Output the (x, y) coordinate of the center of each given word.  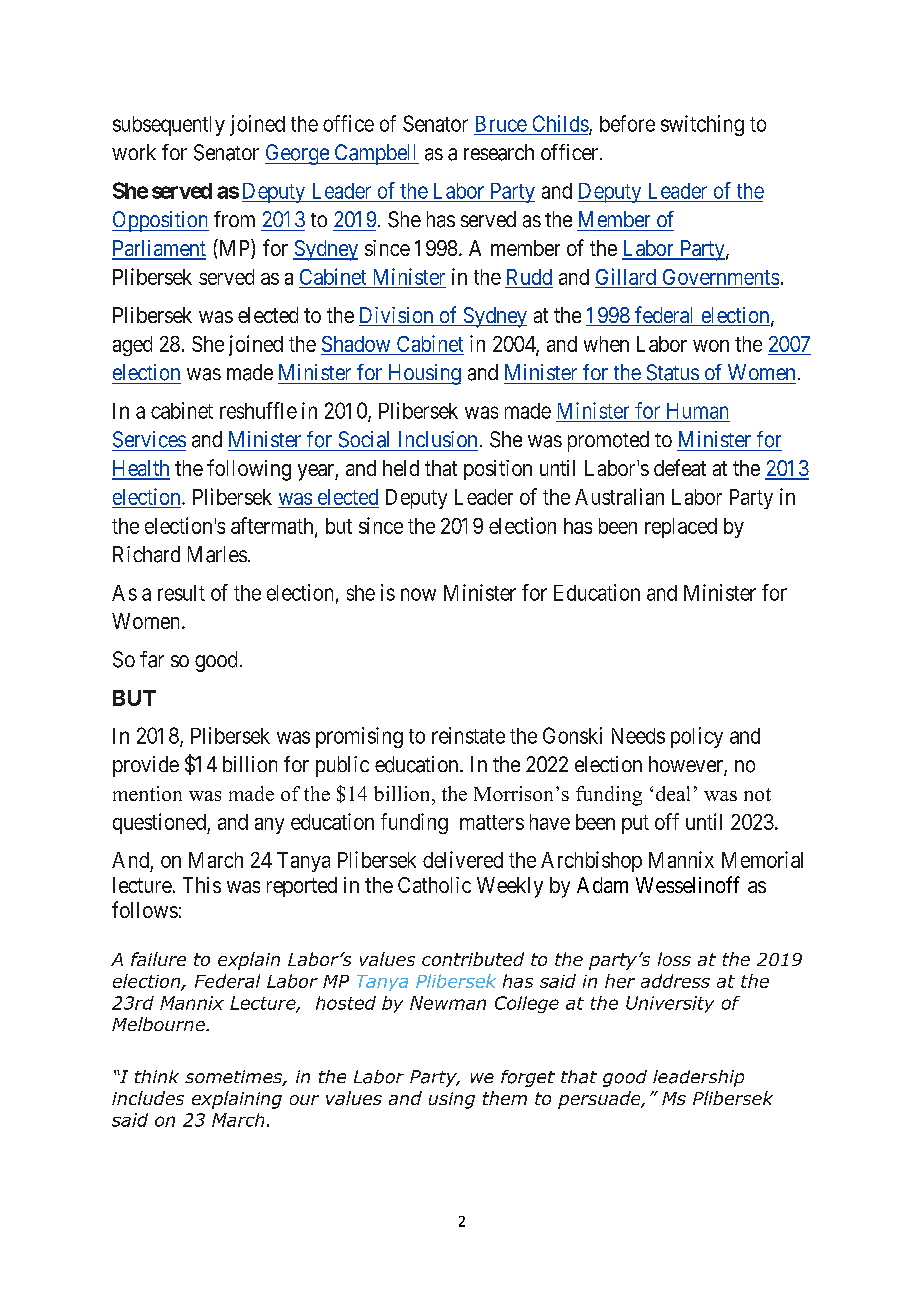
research (499, 152)
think (157, 1076)
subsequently (169, 126)
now (418, 594)
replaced (681, 528)
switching (702, 125)
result (181, 593)
